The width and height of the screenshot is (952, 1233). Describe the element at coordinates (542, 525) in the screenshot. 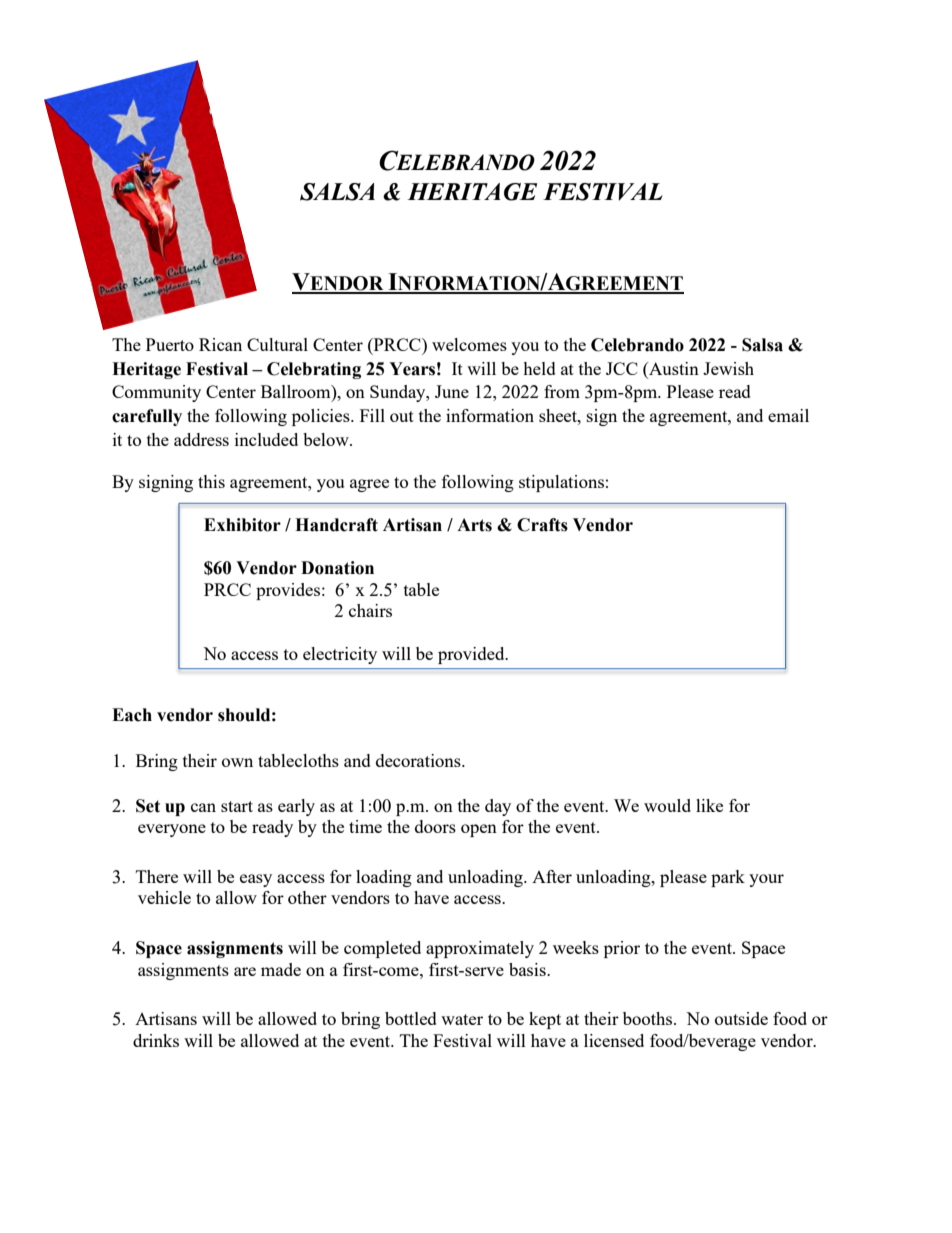

I see `Crafts` at that location.
